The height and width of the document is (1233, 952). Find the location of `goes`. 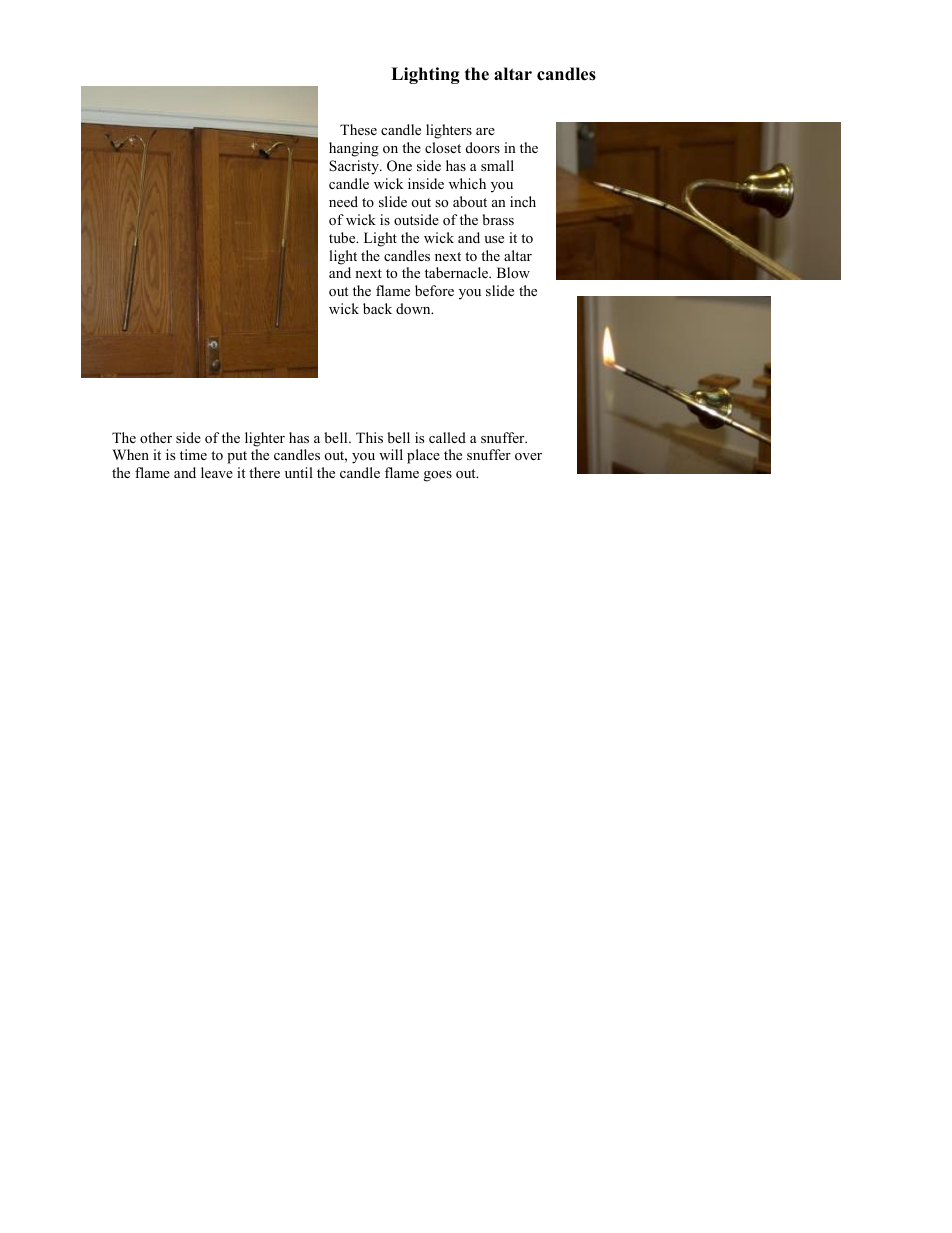

goes is located at coordinates (438, 476).
